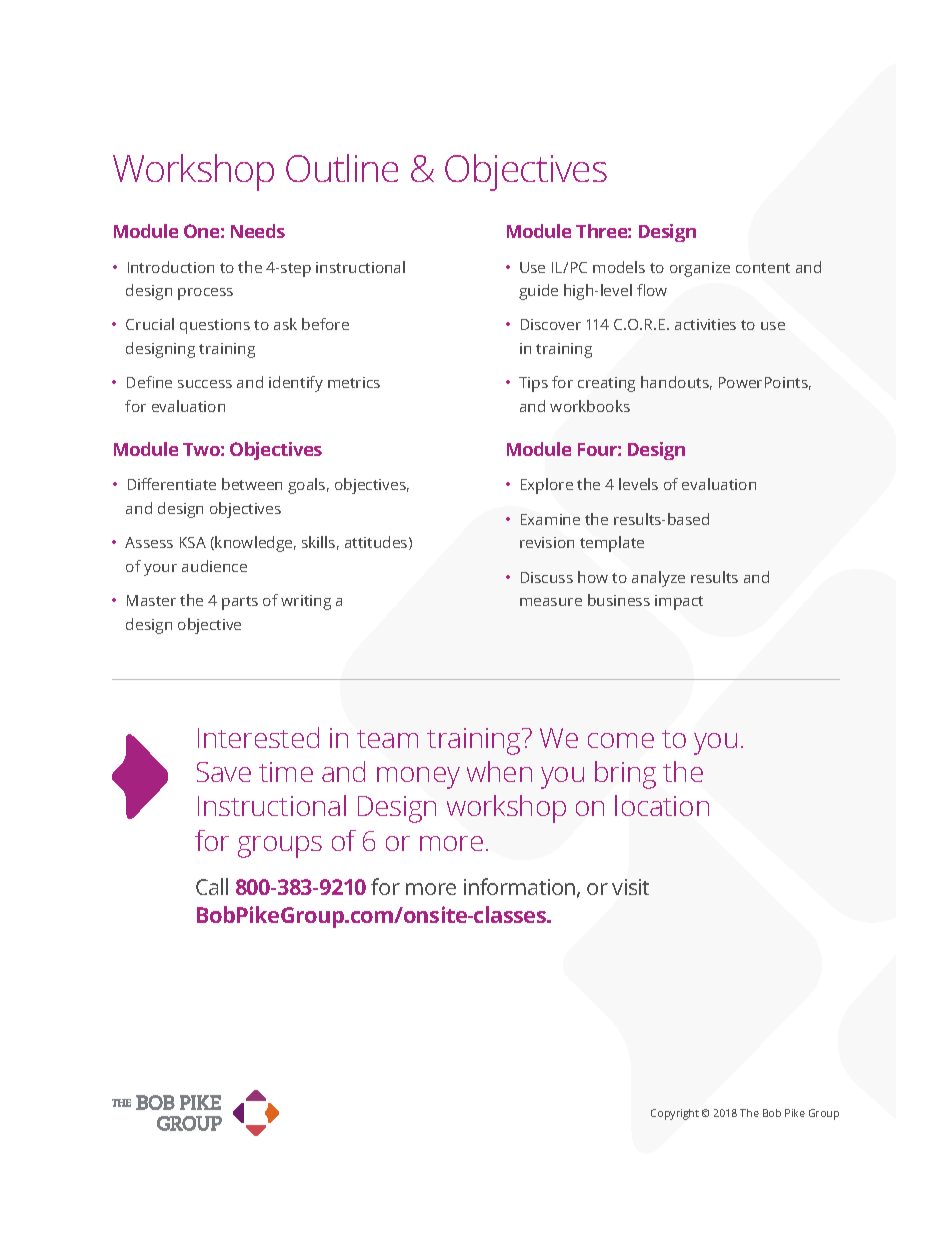 The width and height of the screenshot is (952, 1233). Describe the element at coordinates (224, 772) in the screenshot. I see `Save` at that location.
